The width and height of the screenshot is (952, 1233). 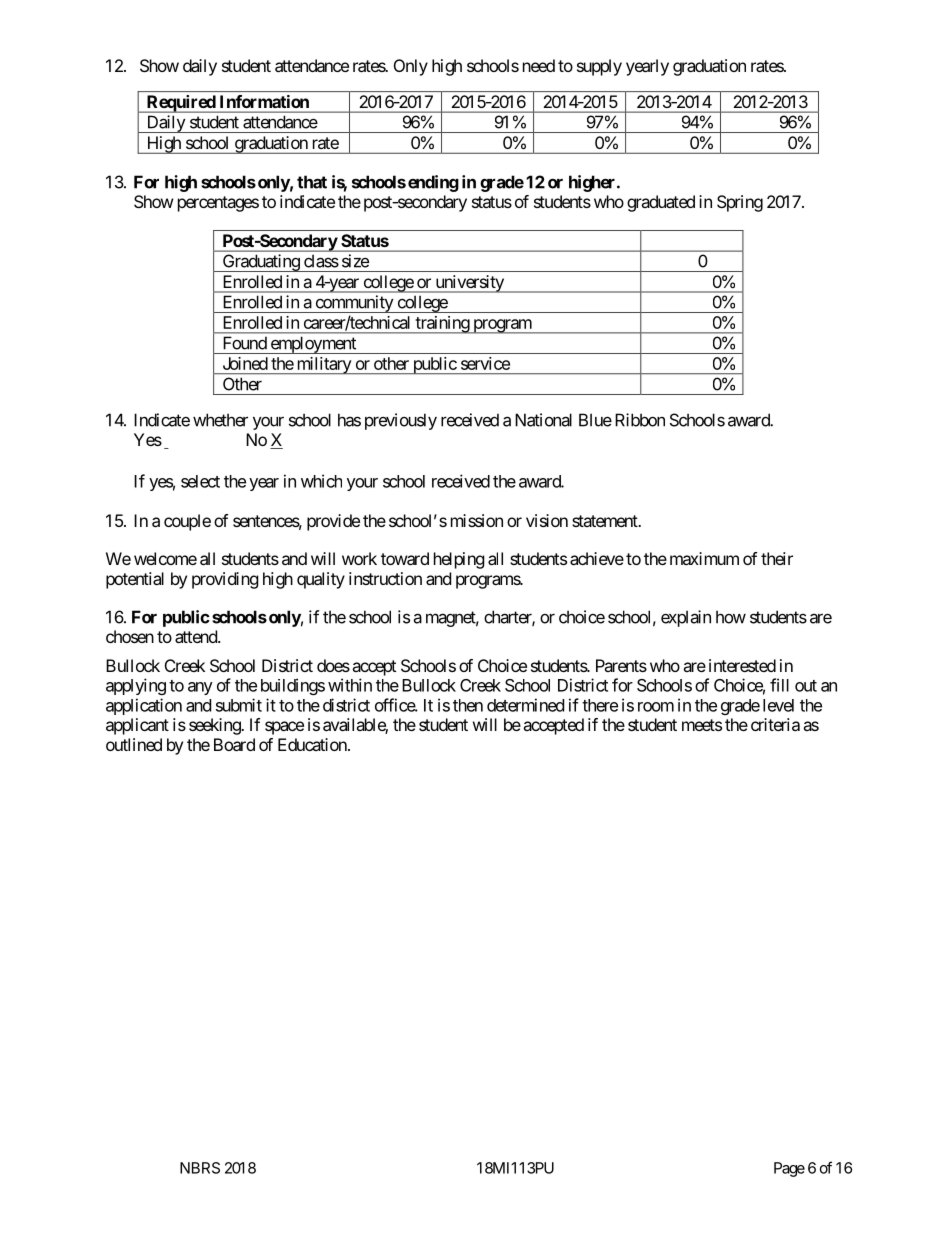 What do you see at coordinates (220, 420) in the screenshot?
I see `whether` at bounding box center [220, 420].
